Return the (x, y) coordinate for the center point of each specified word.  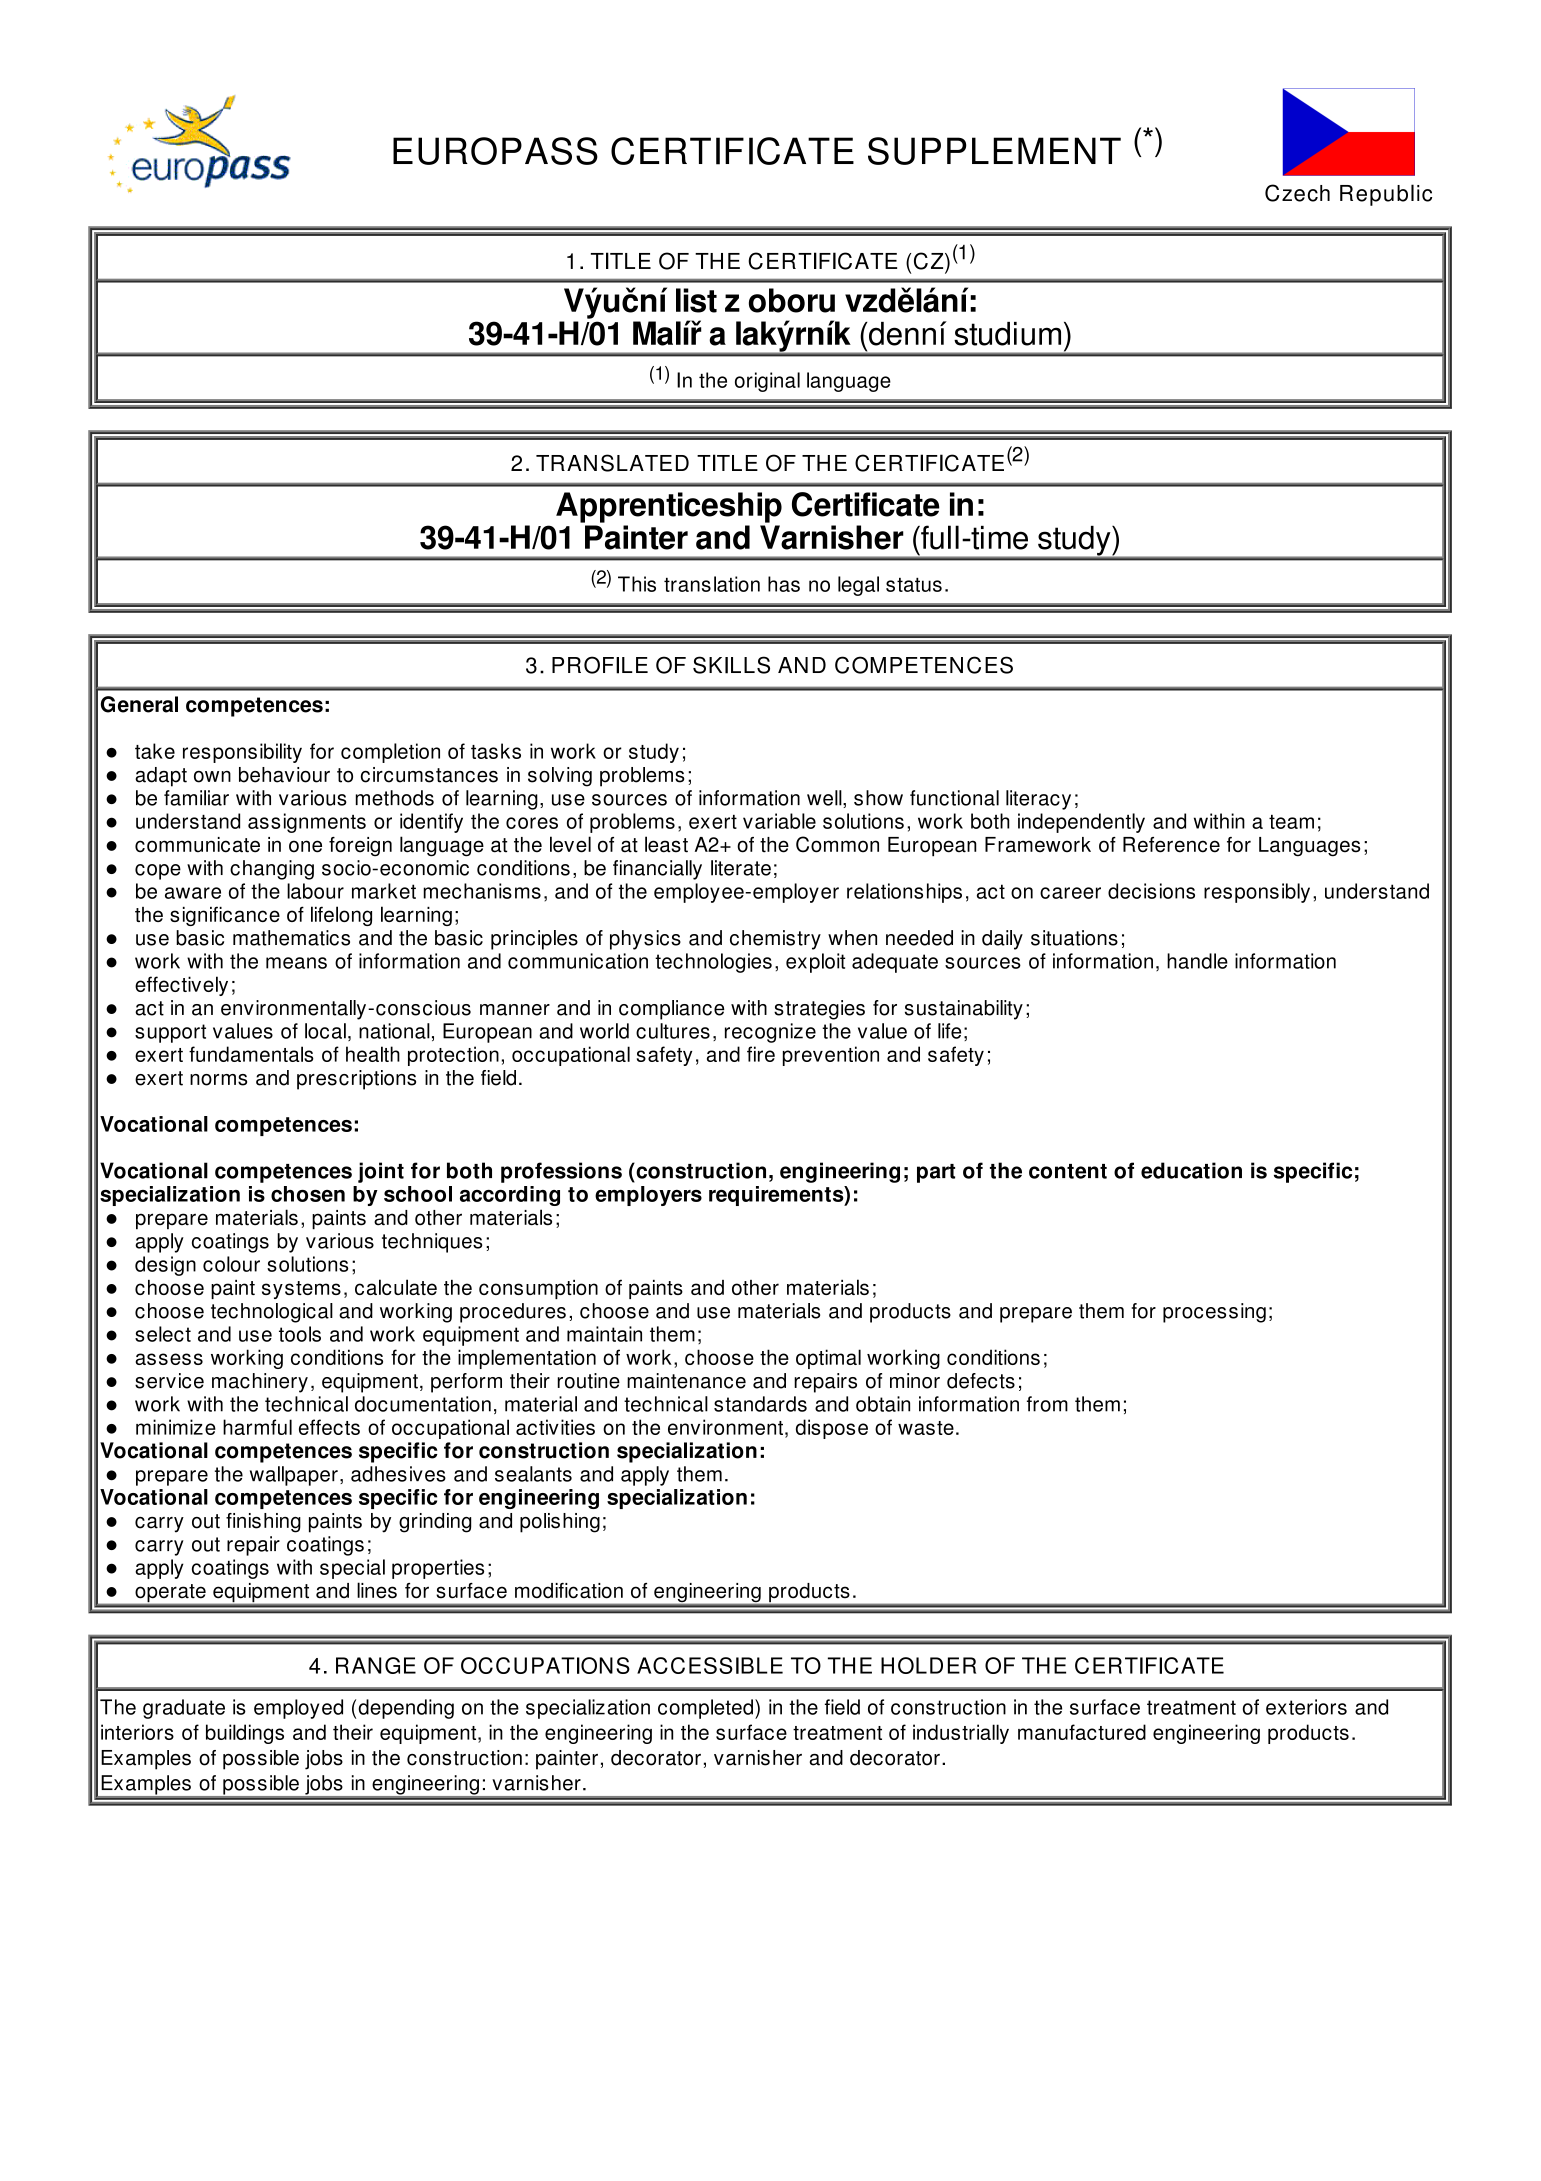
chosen (308, 1194)
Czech (1297, 193)
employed (298, 1709)
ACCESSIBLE (710, 1665)
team (1291, 822)
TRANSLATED (612, 463)
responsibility (242, 753)
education (1191, 1170)
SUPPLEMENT (994, 151)
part (936, 1173)
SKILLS (731, 665)
